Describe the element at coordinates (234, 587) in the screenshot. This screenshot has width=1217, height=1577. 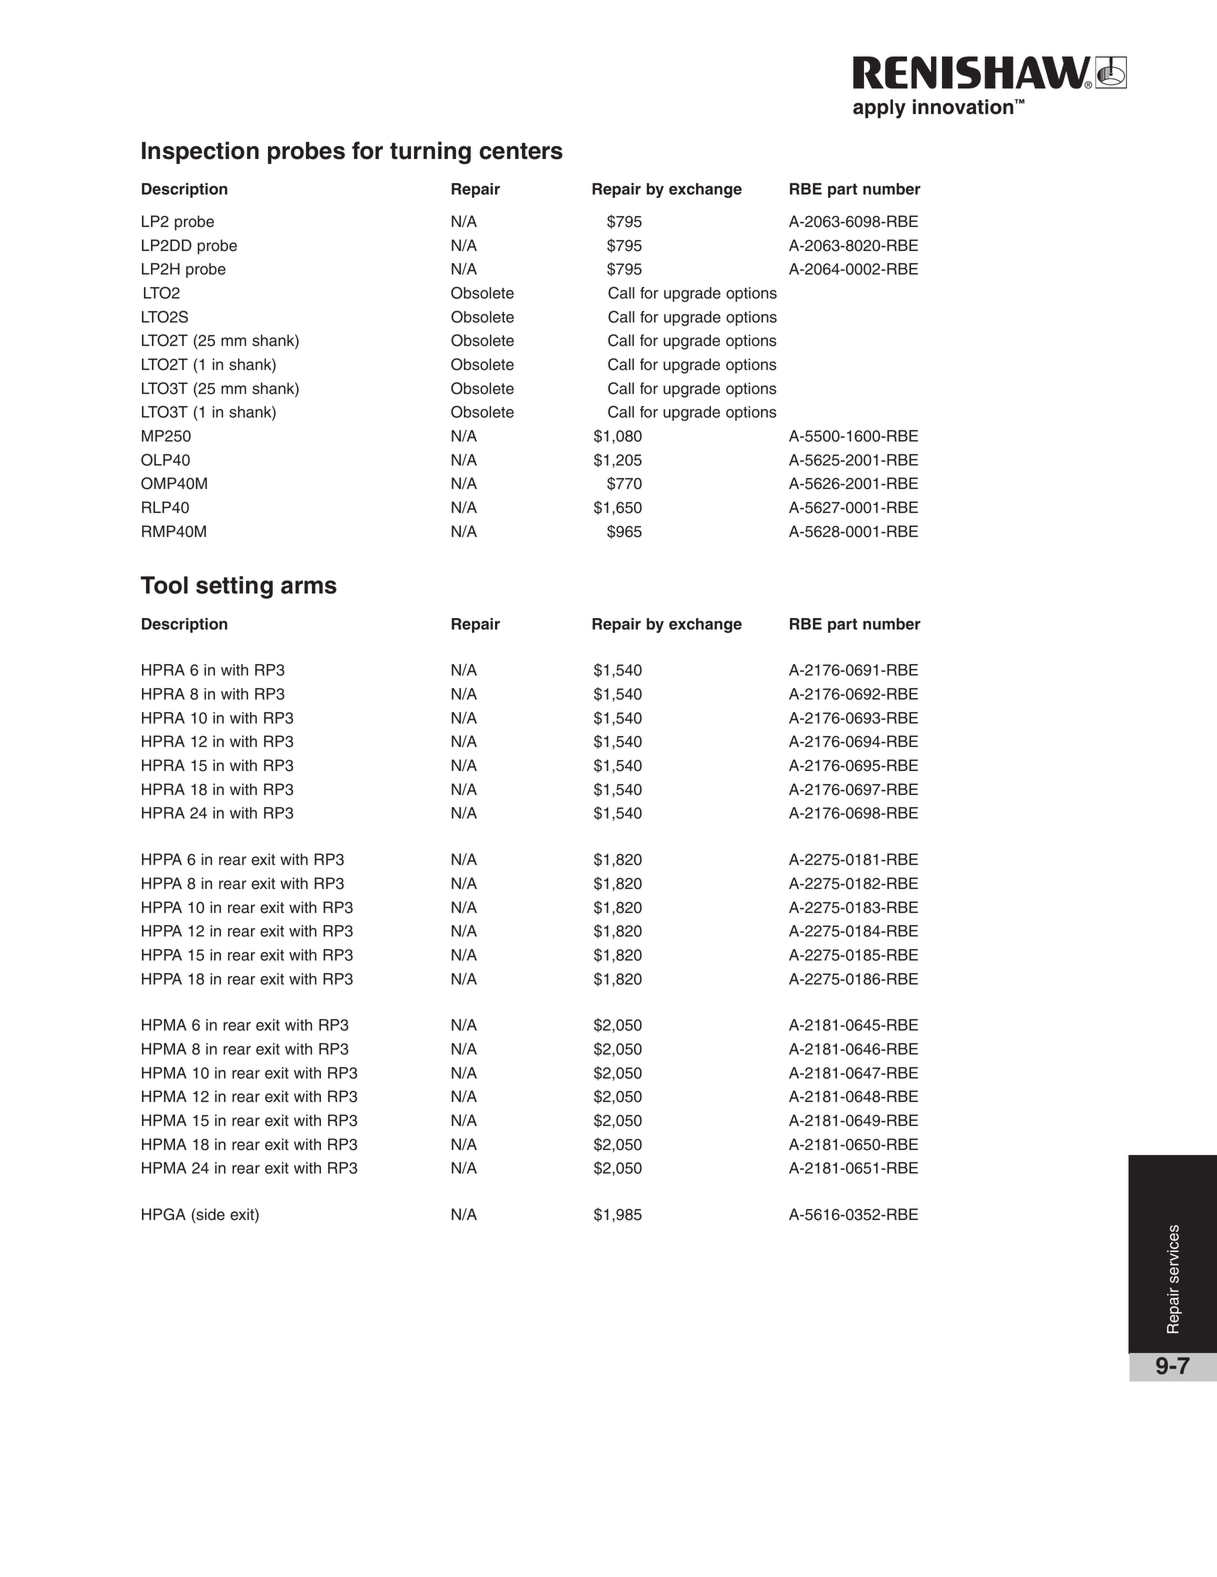
I see `setting` at that location.
